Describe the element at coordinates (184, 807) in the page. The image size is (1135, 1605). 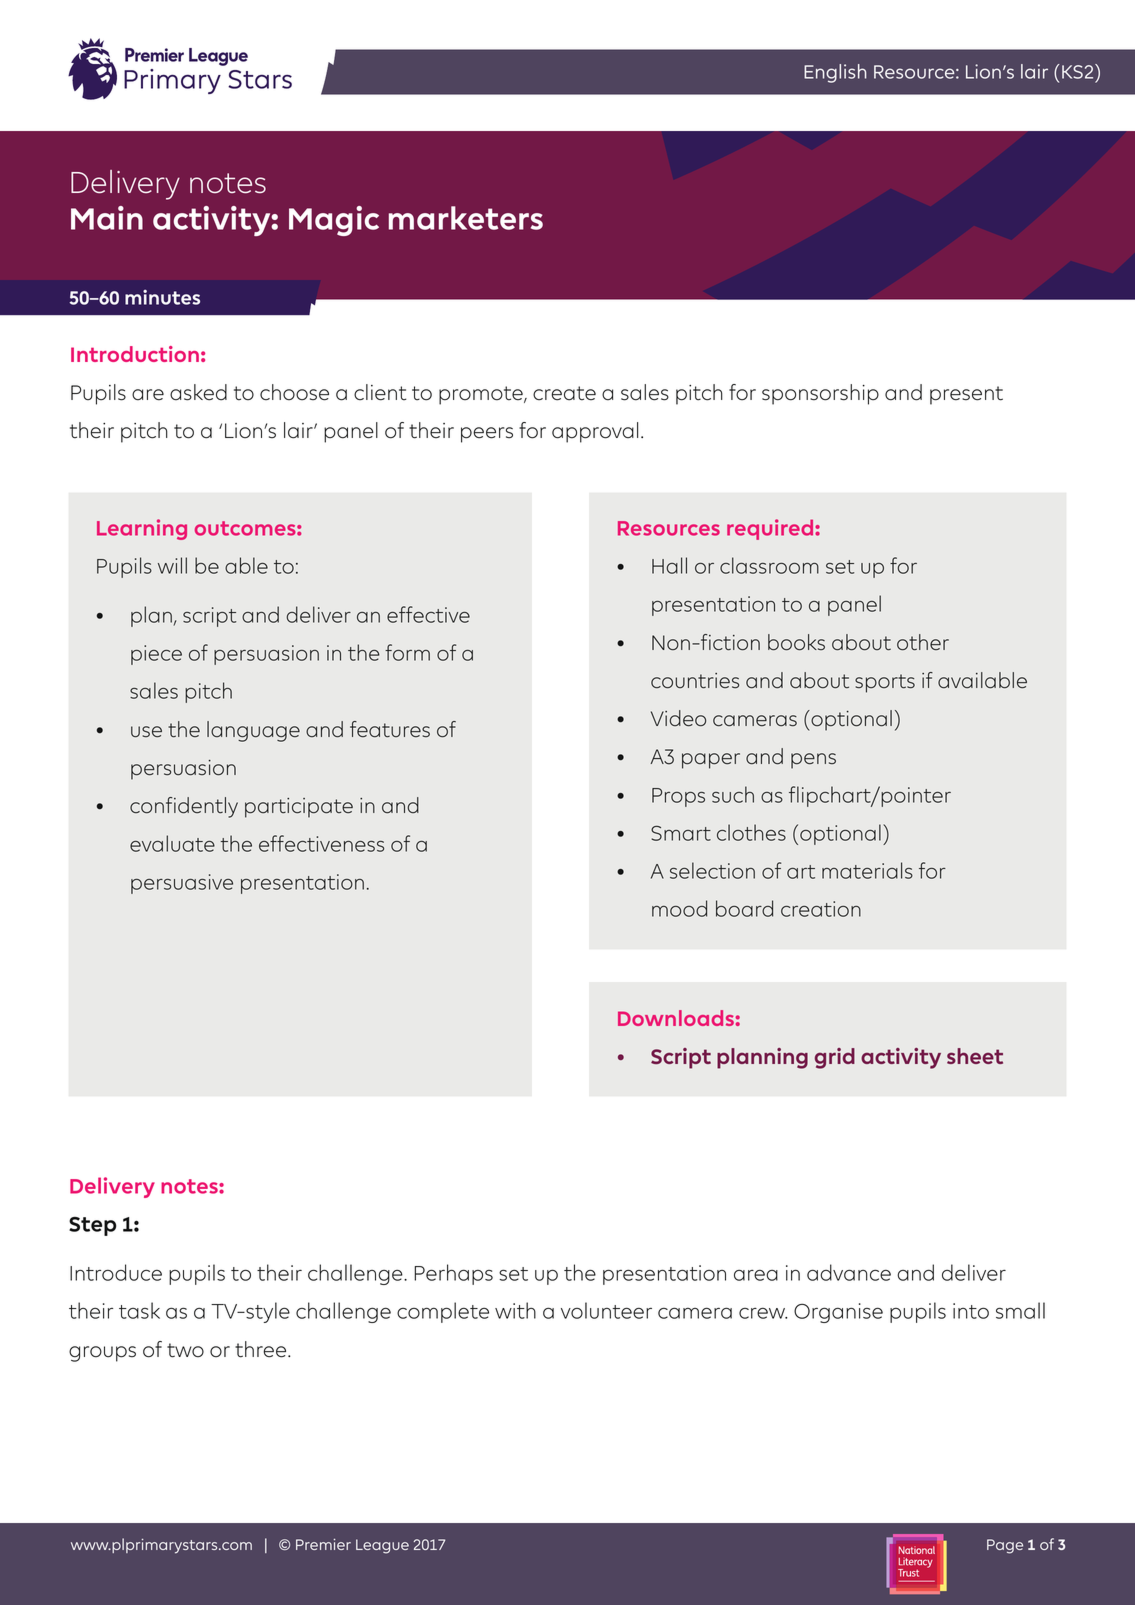
I see `confidently` at that location.
